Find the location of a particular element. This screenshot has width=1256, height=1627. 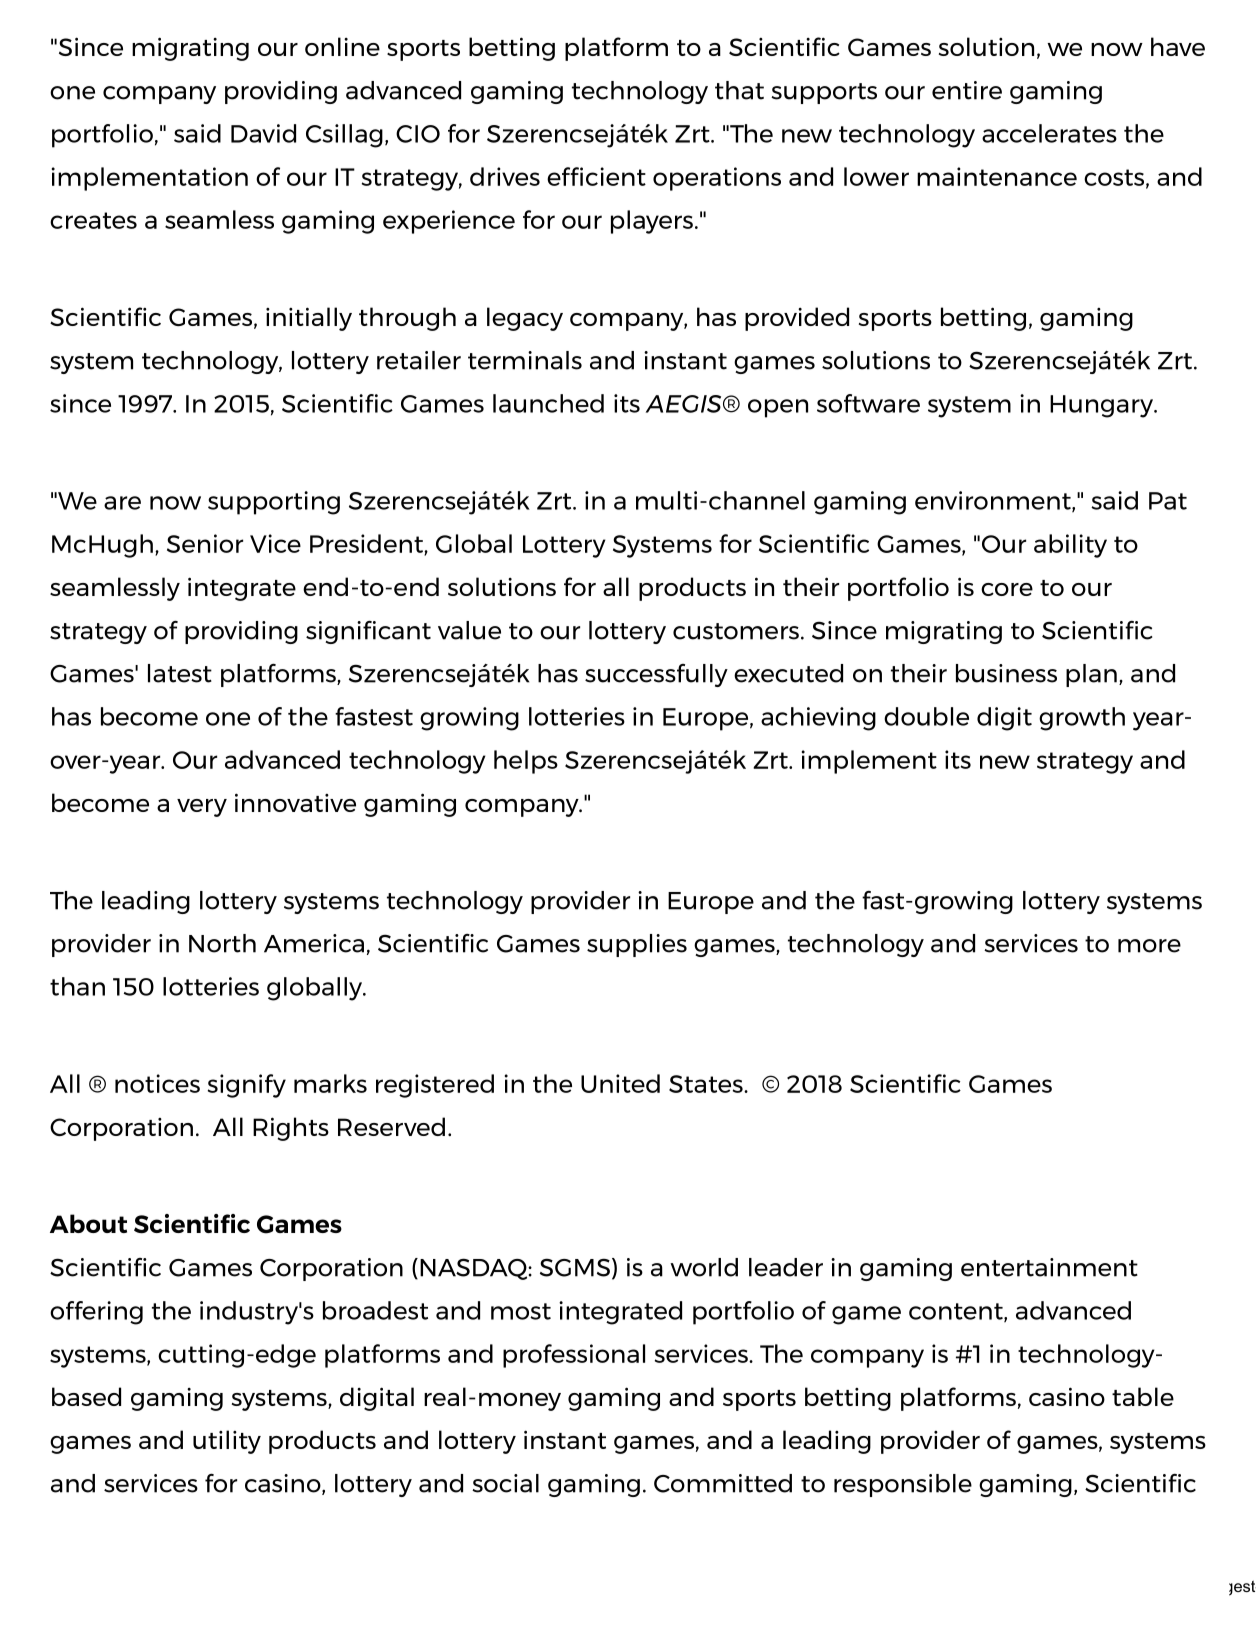

accelerates is located at coordinates (1049, 133).
